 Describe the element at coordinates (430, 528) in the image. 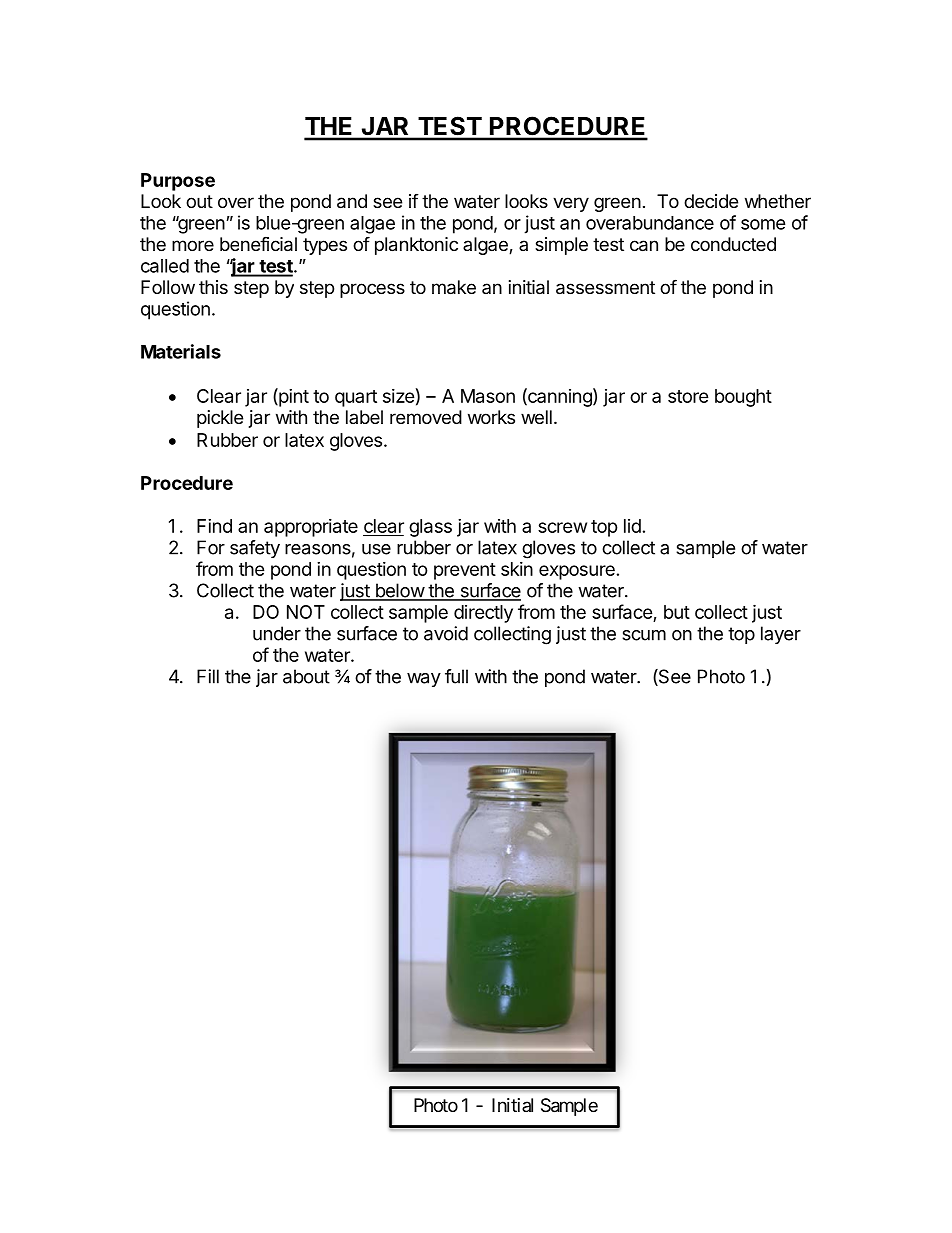

I see `glass` at that location.
